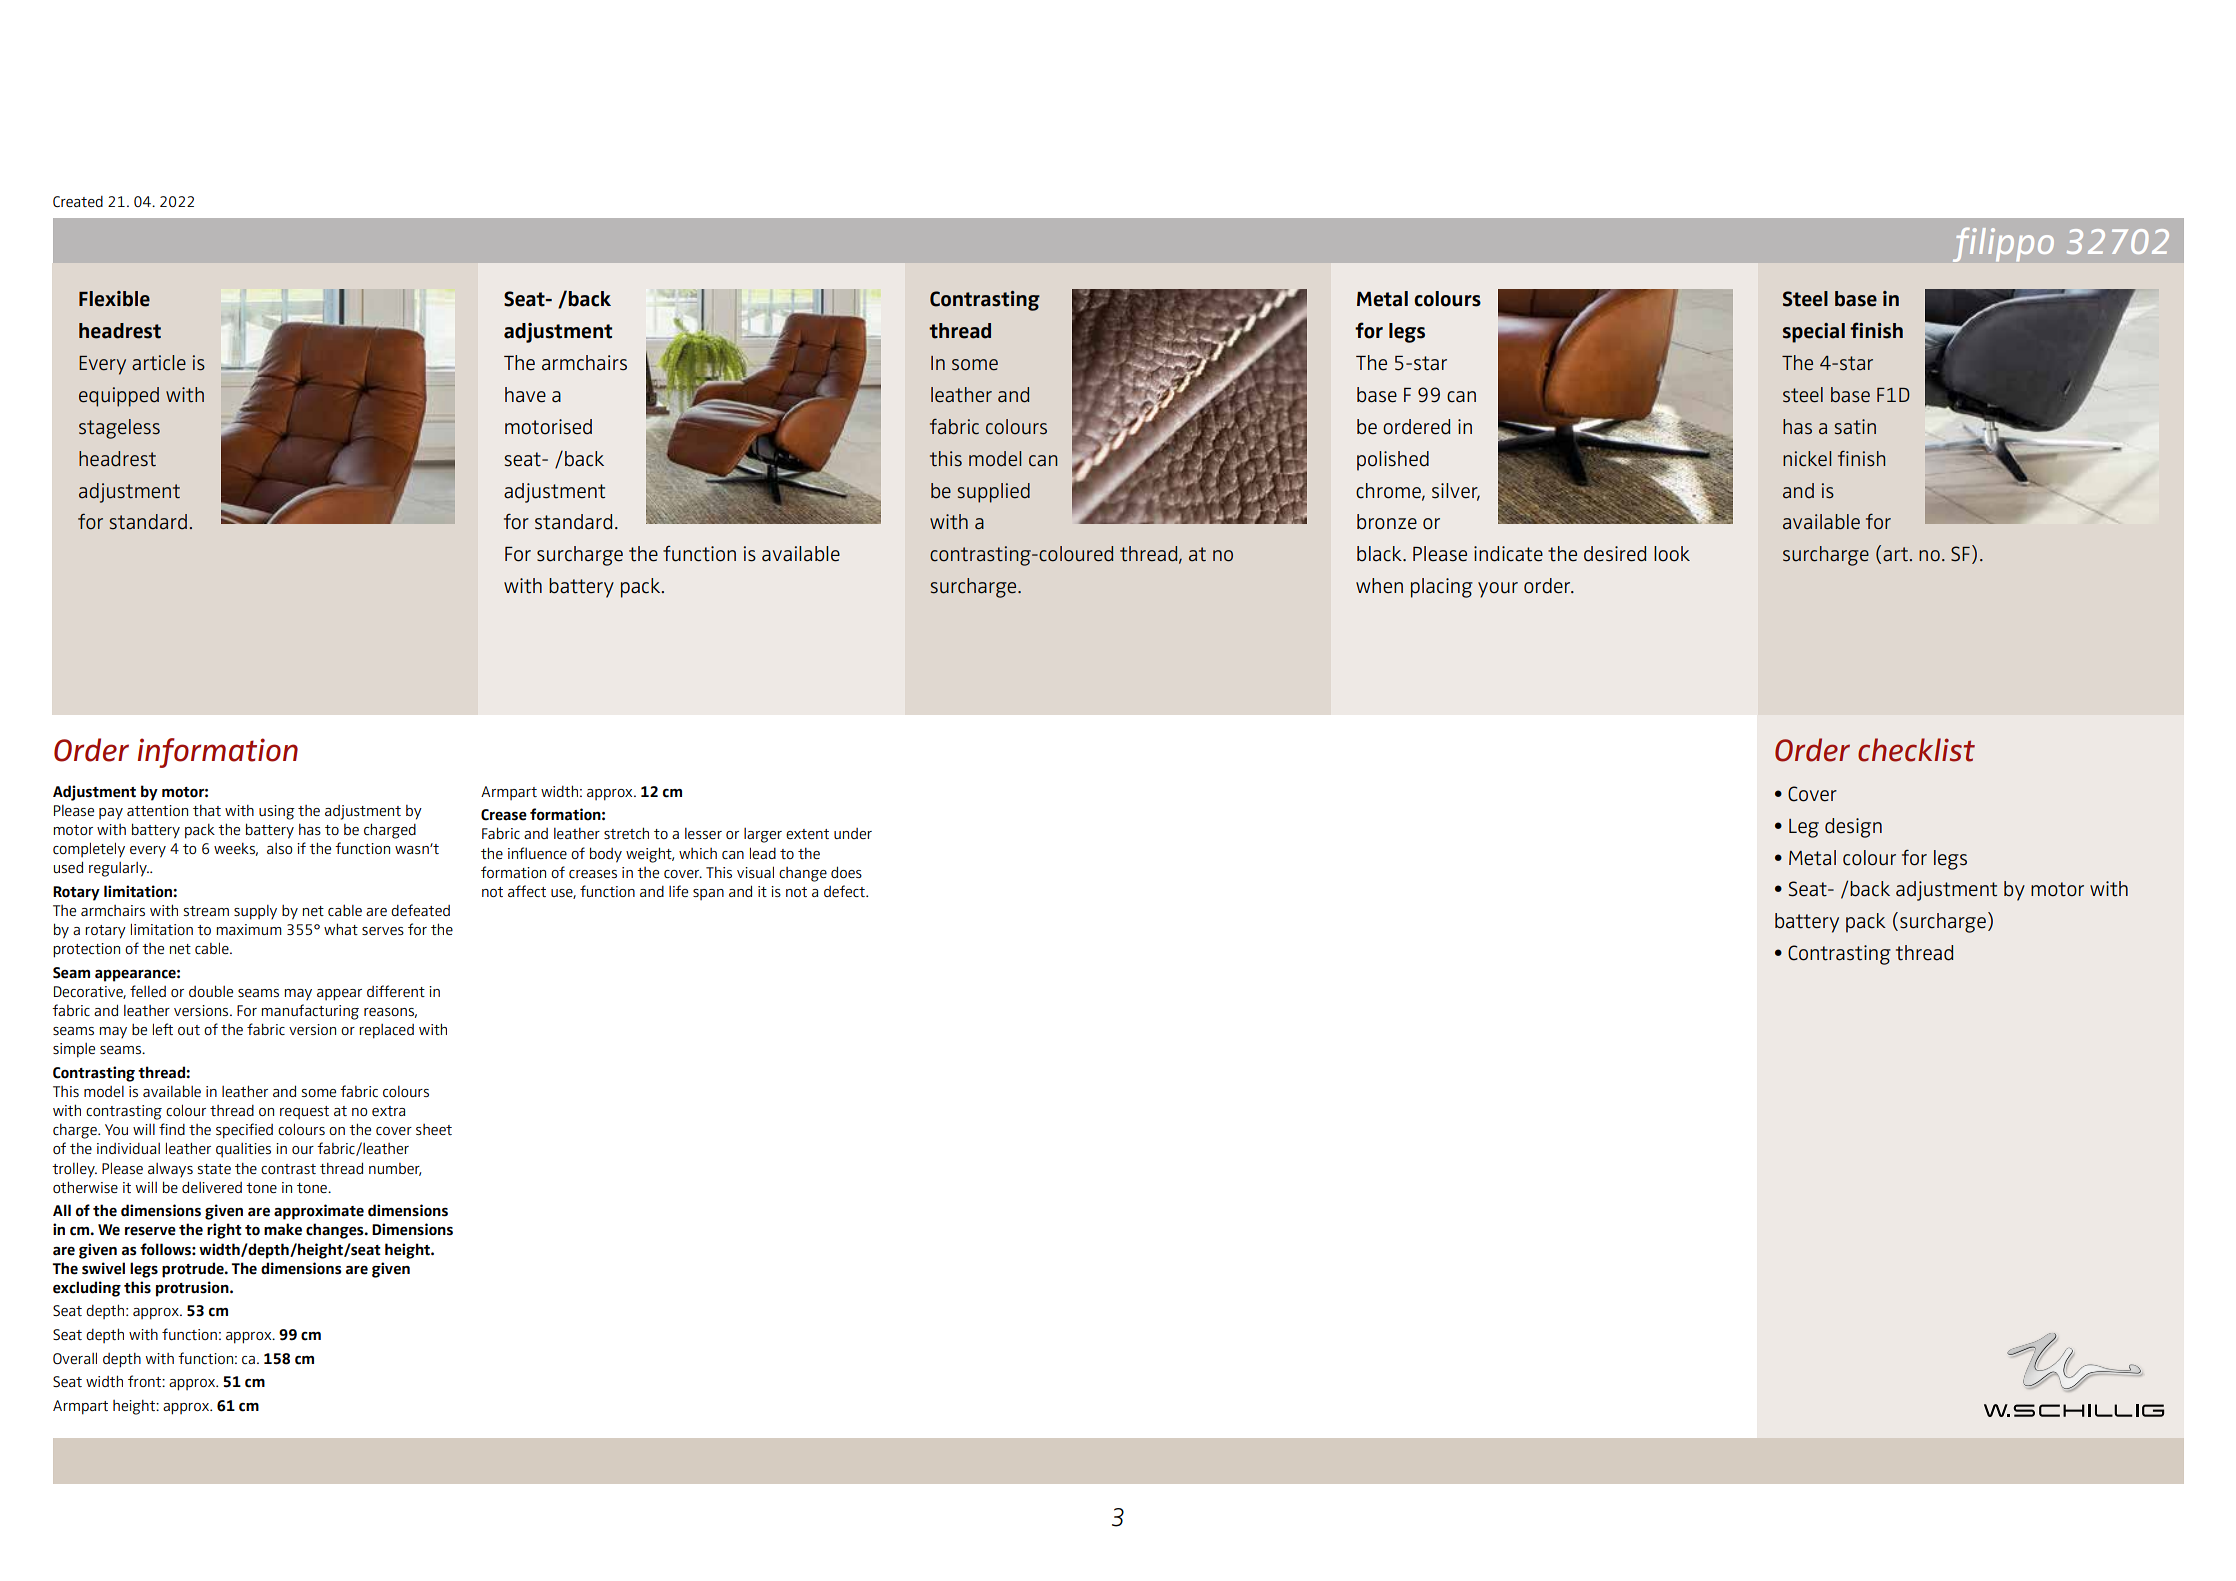 The height and width of the screenshot is (1581, 2236). What do you see at coordinates (1379, 586) in the screenshot?
I see `when` at bounding box center [1379, 586].
